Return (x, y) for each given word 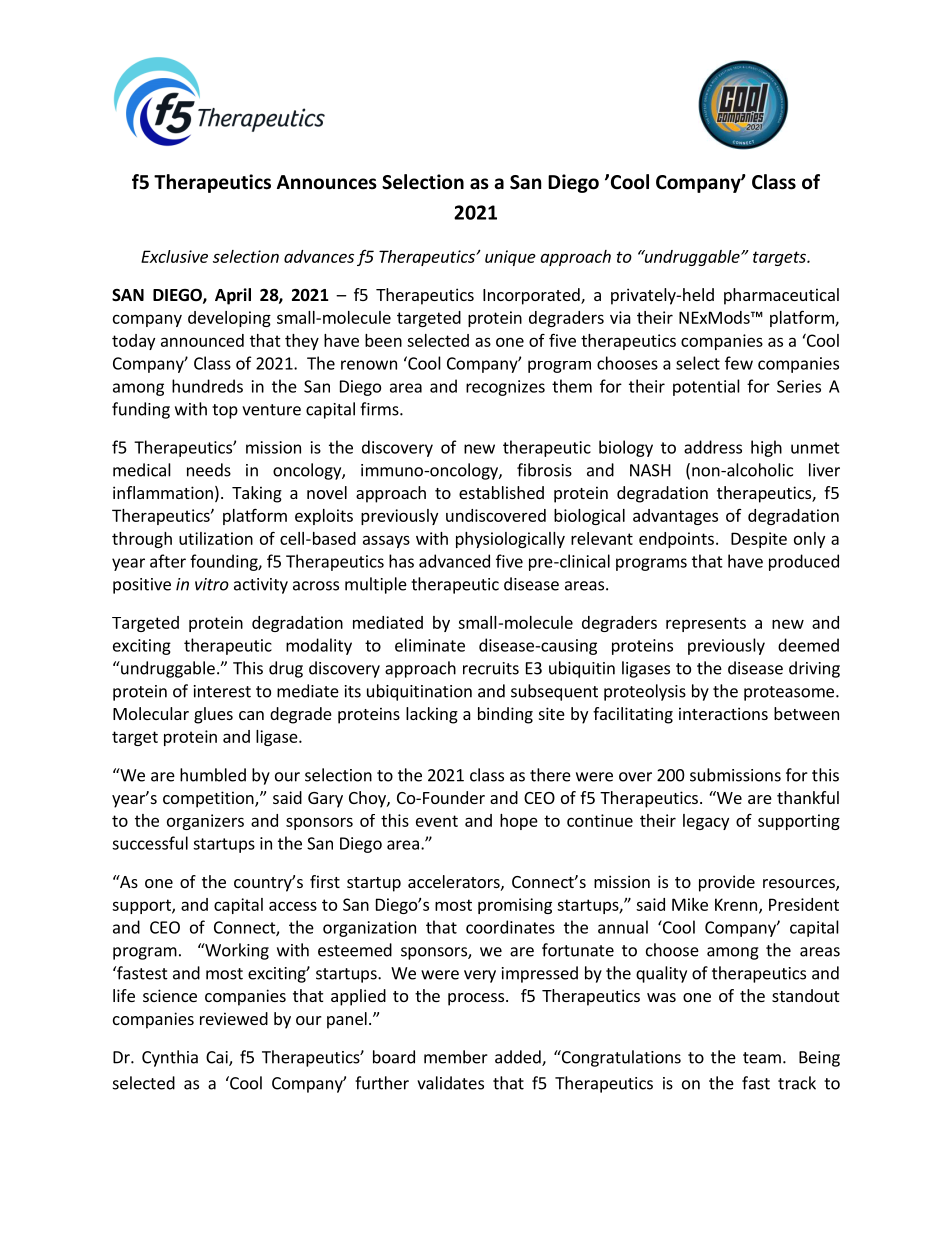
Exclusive (174, 256)
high (766, 448)
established (501, 492)
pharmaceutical (781, 296)
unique (510, 258)
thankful (808, 797)
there (550, 775)
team (762, 1058)
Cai (218, 1058)
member (456, 1057)
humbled (213, 775)
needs (209, 470)
